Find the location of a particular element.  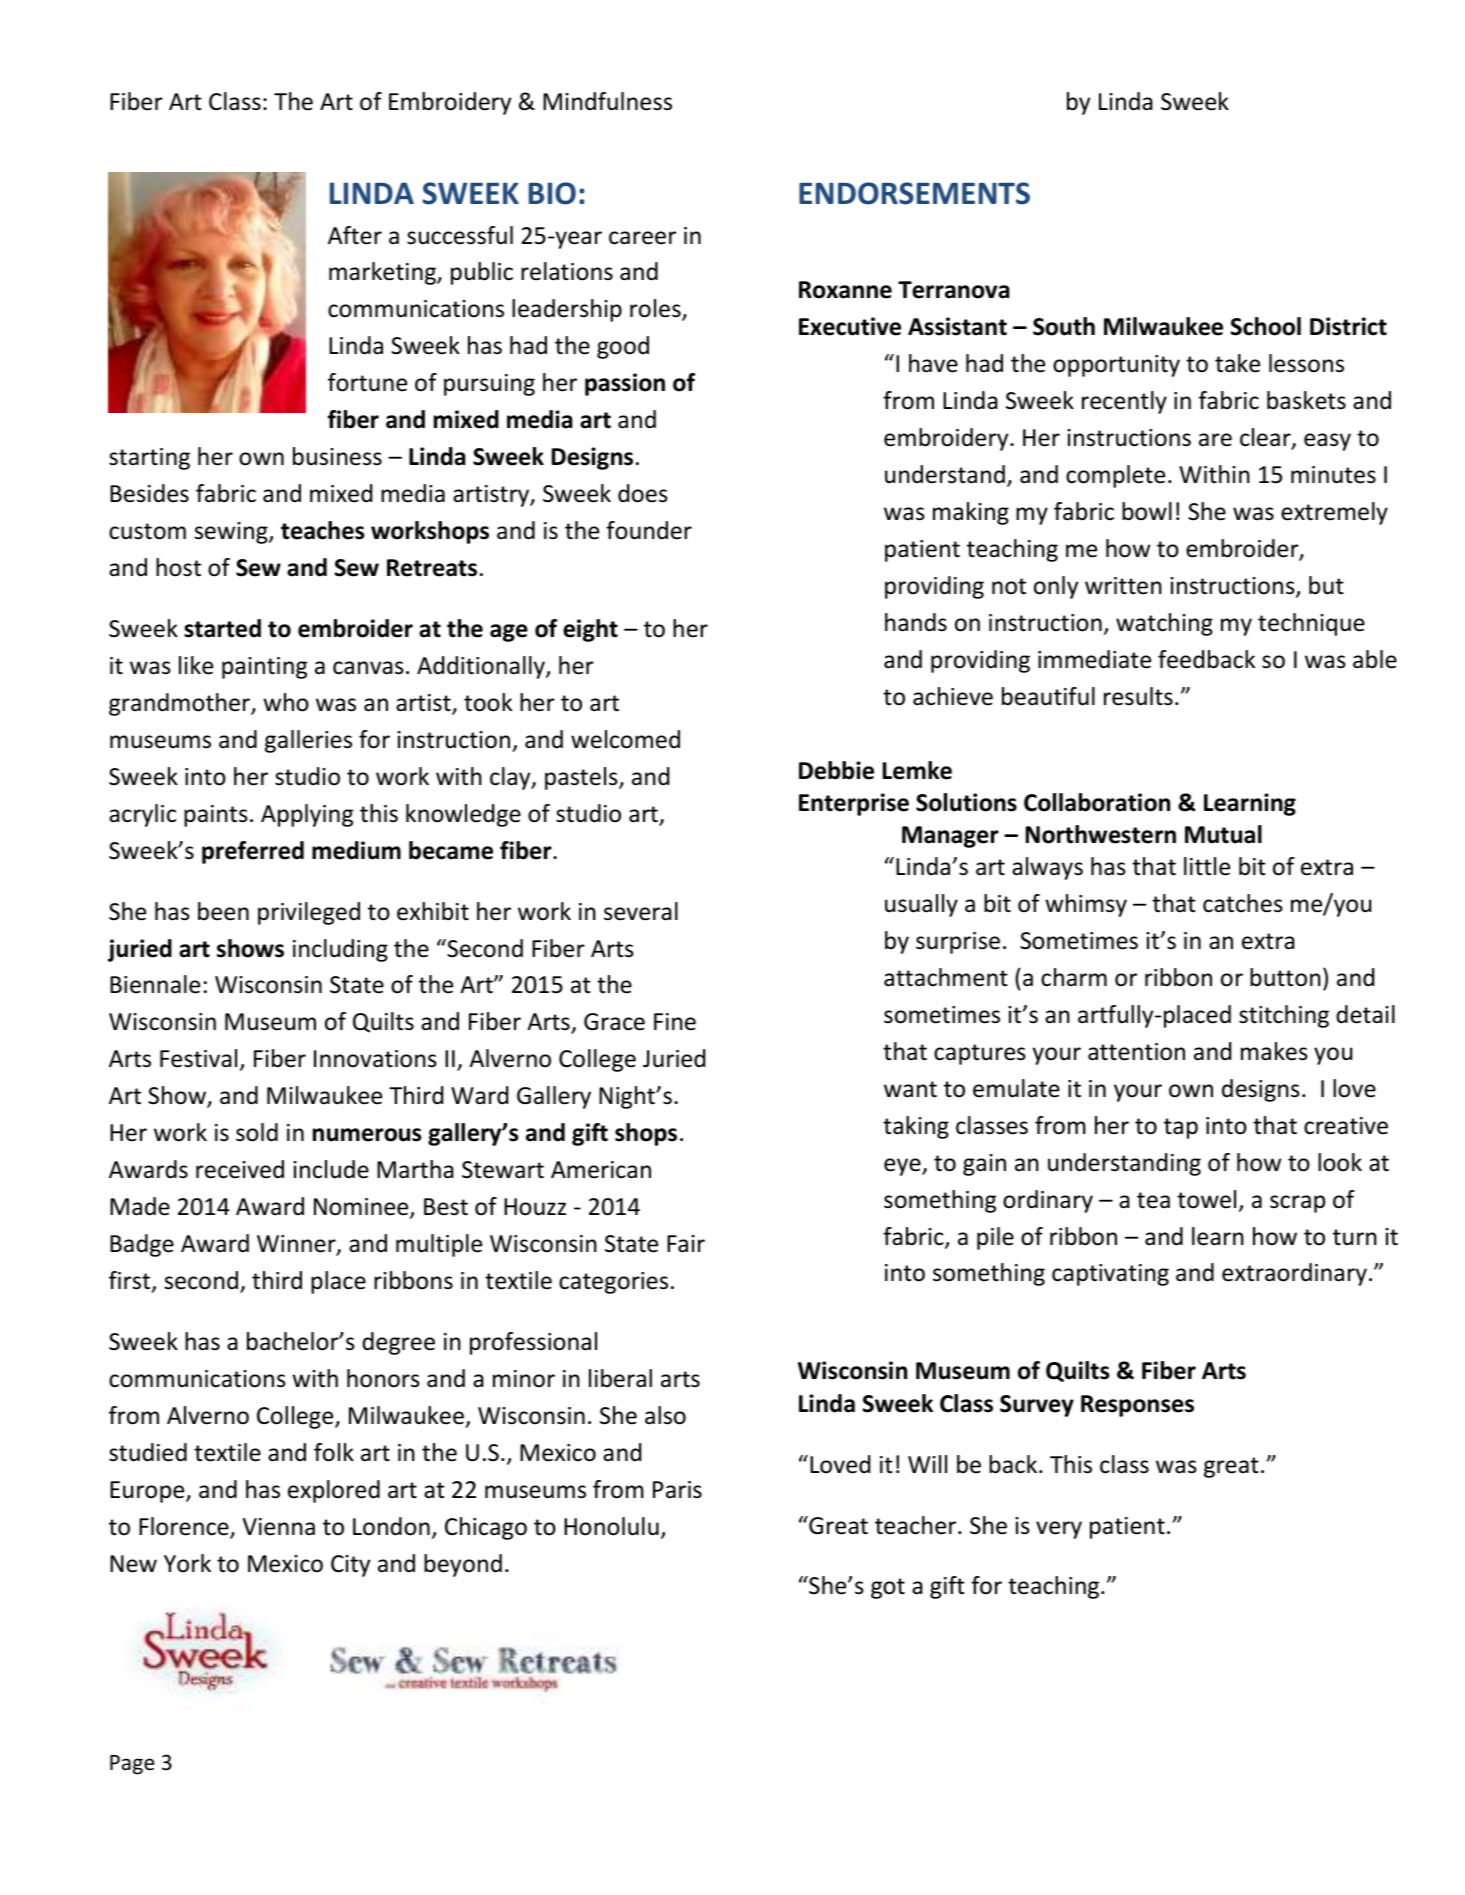

Winner is located at coordinates (297, 1245).
